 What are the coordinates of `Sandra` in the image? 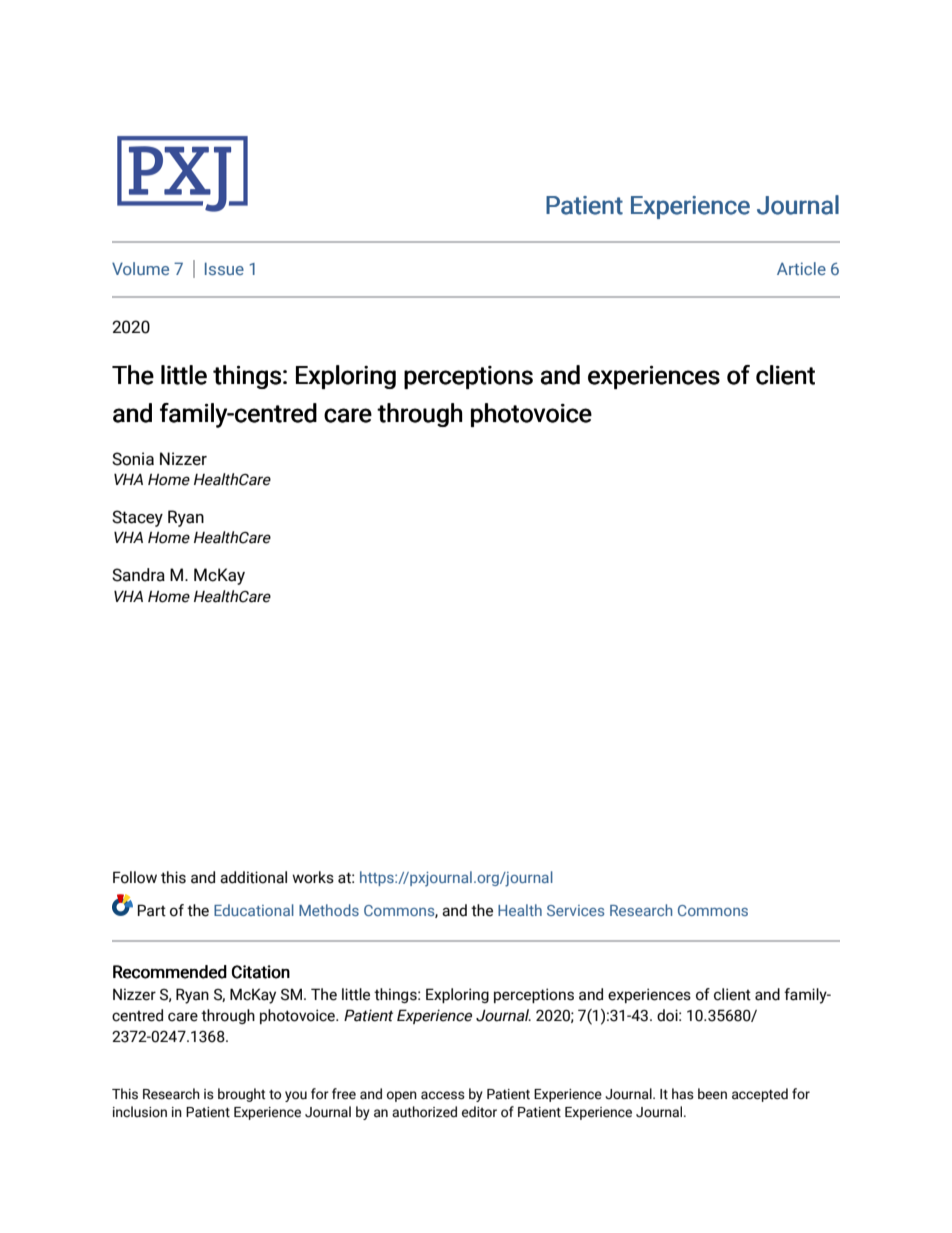 It's located at (138, 575).
